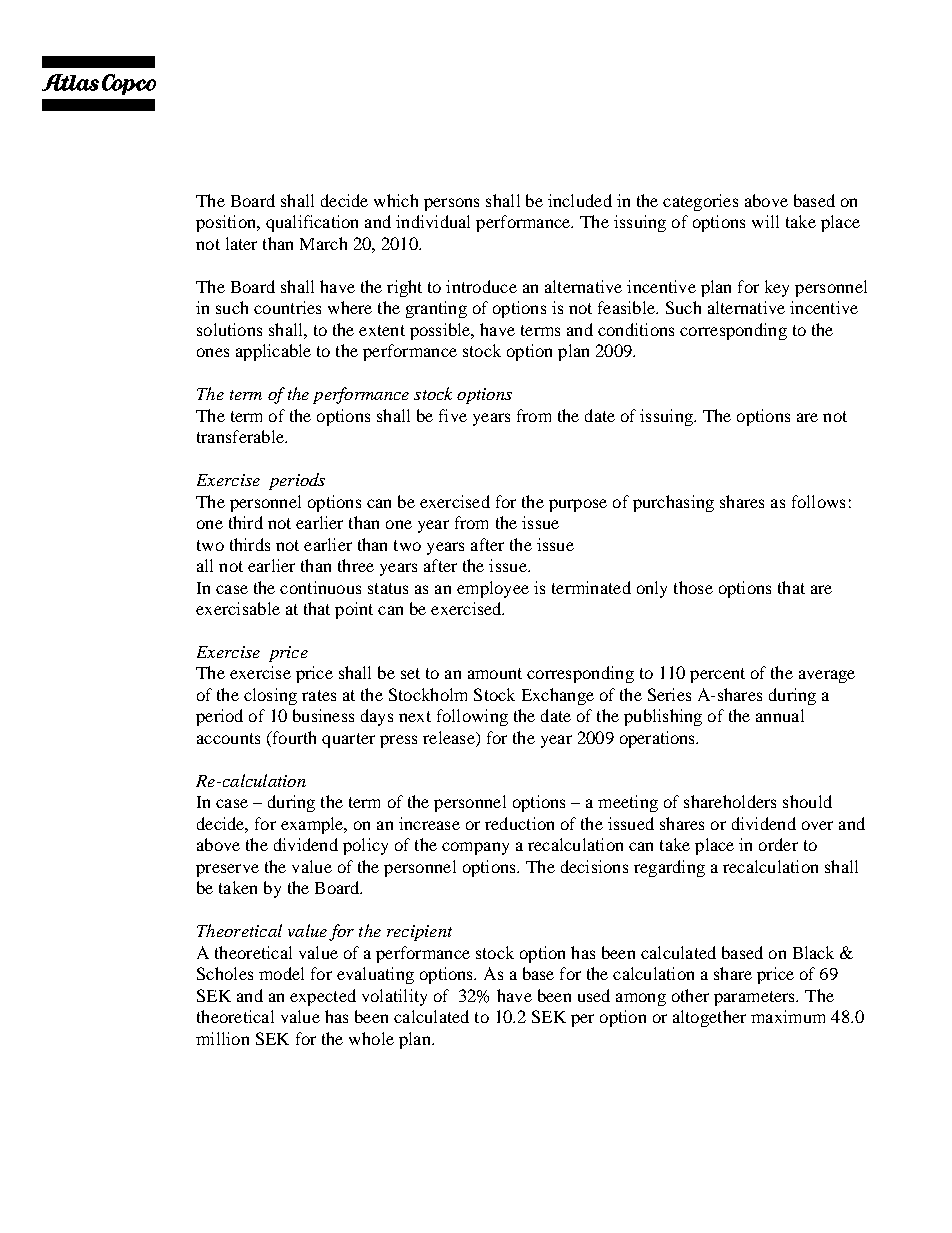 The image size is (952, 1233). What do you see at coordinates (765, 221) in the screenshot?
I see `will` at bounding box center [765, 221].
